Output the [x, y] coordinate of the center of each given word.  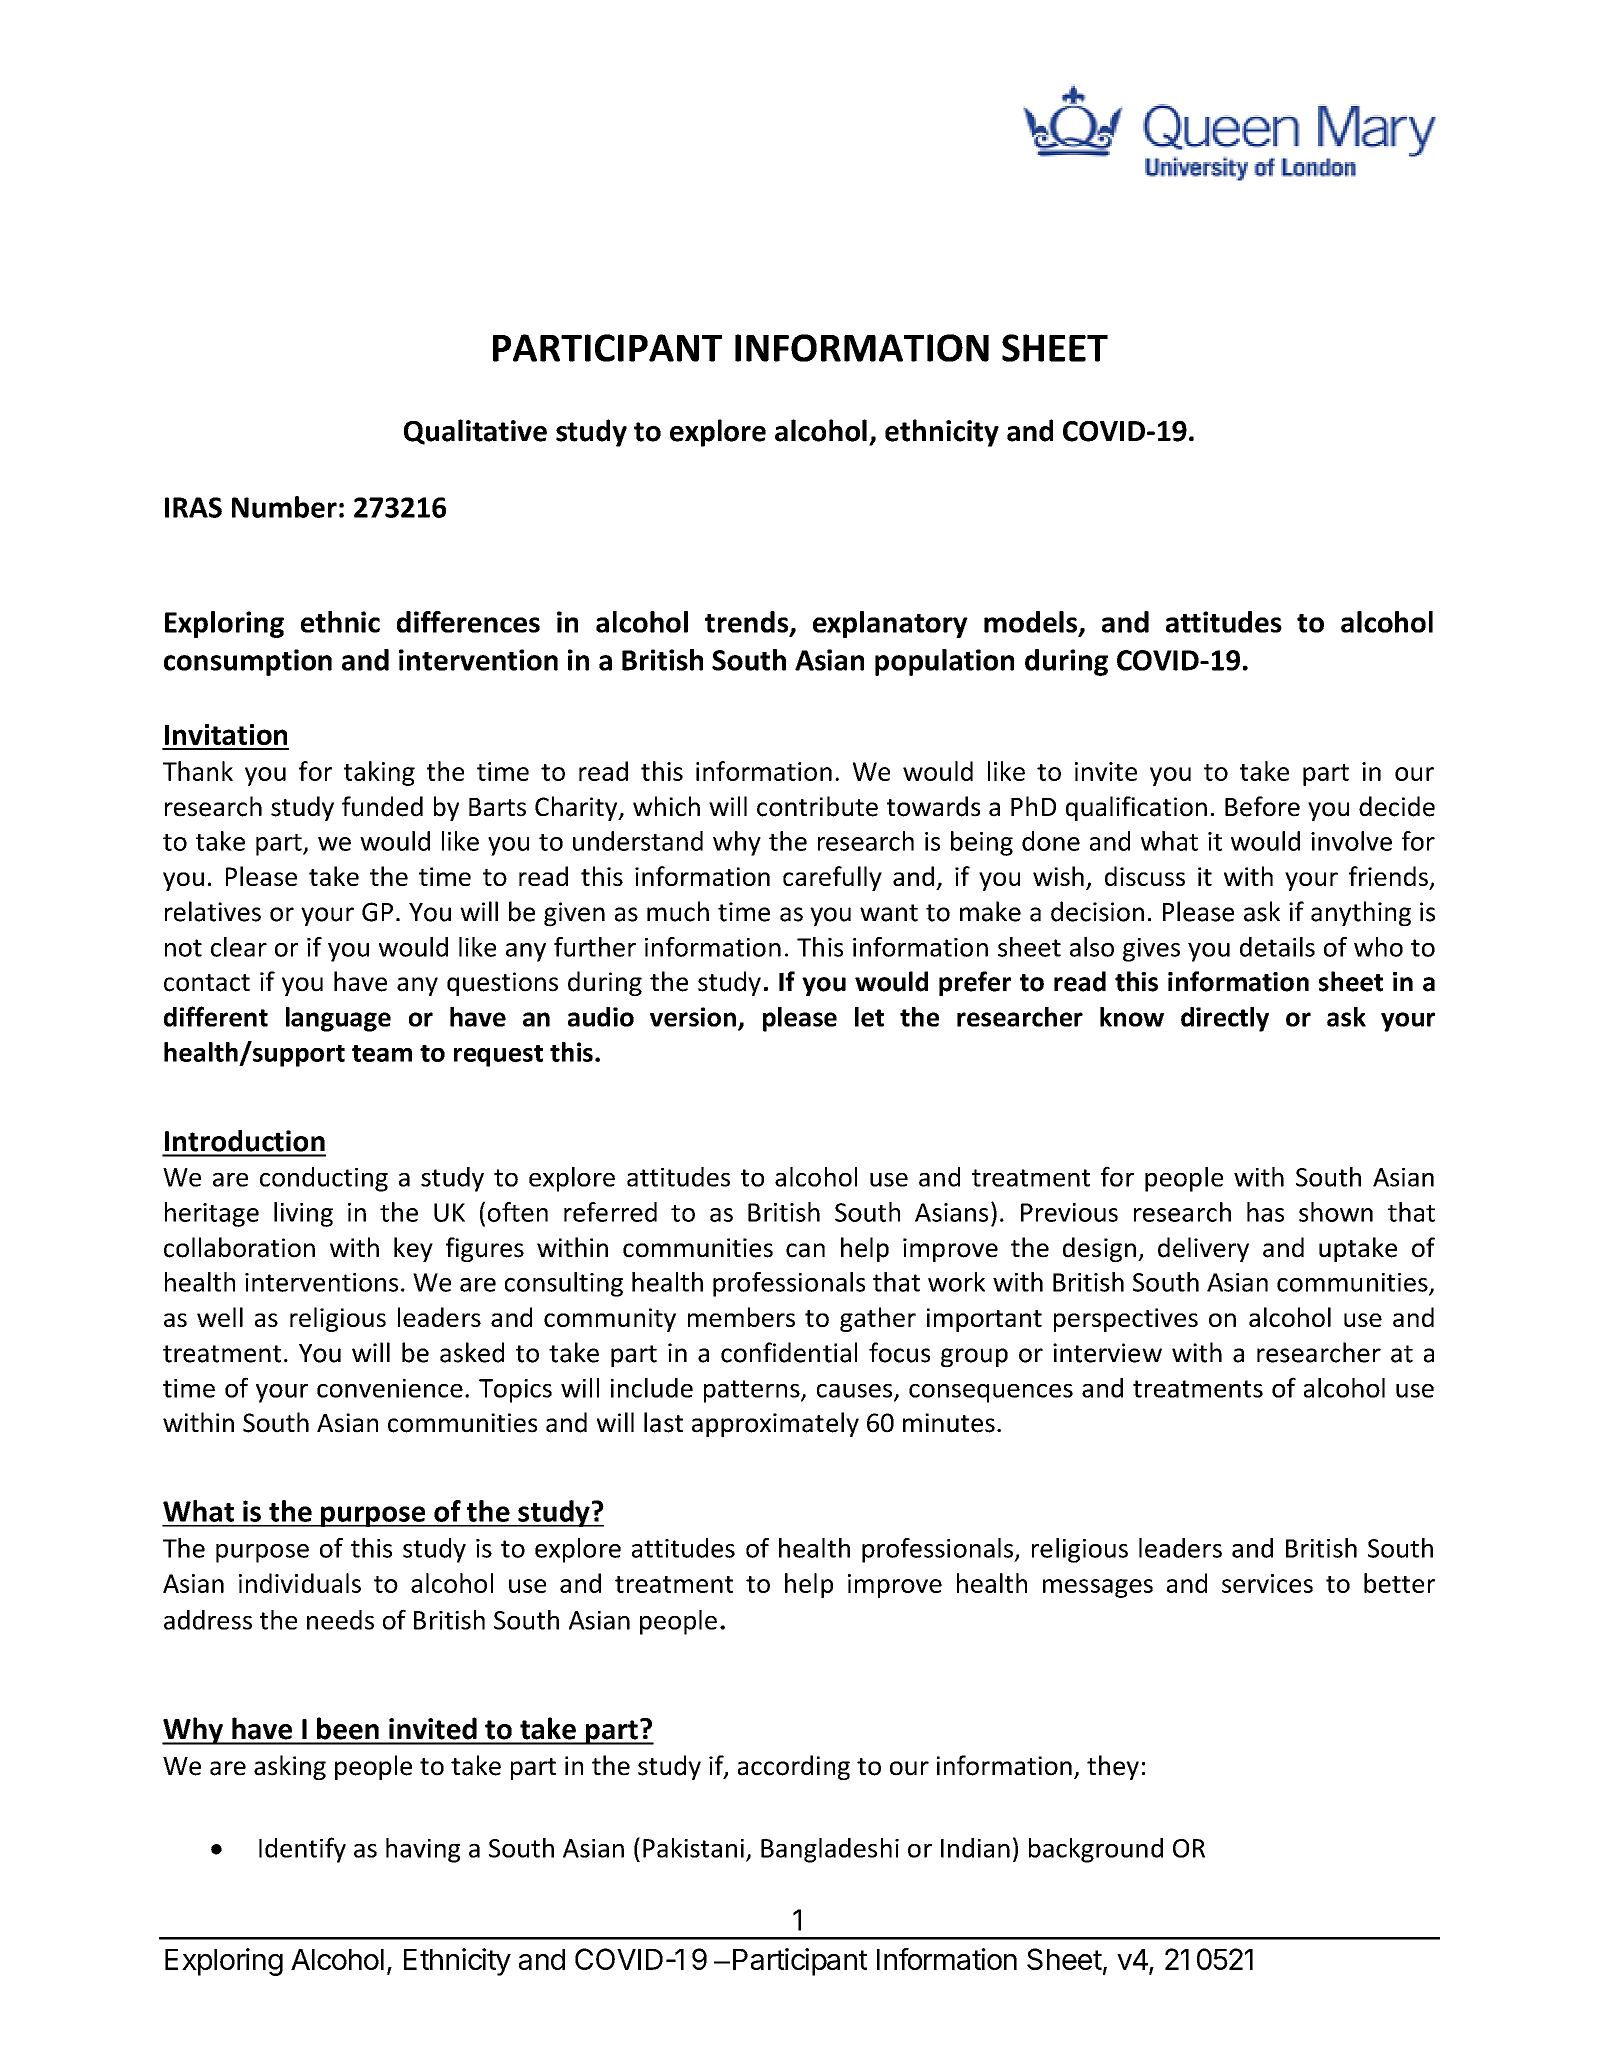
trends [748, 623]
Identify [302, 1850]
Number [284, 507]
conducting [324, 1179]
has [1265, 1212]
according [794, 1767]
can [805, 1250]
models [1032, 623]
